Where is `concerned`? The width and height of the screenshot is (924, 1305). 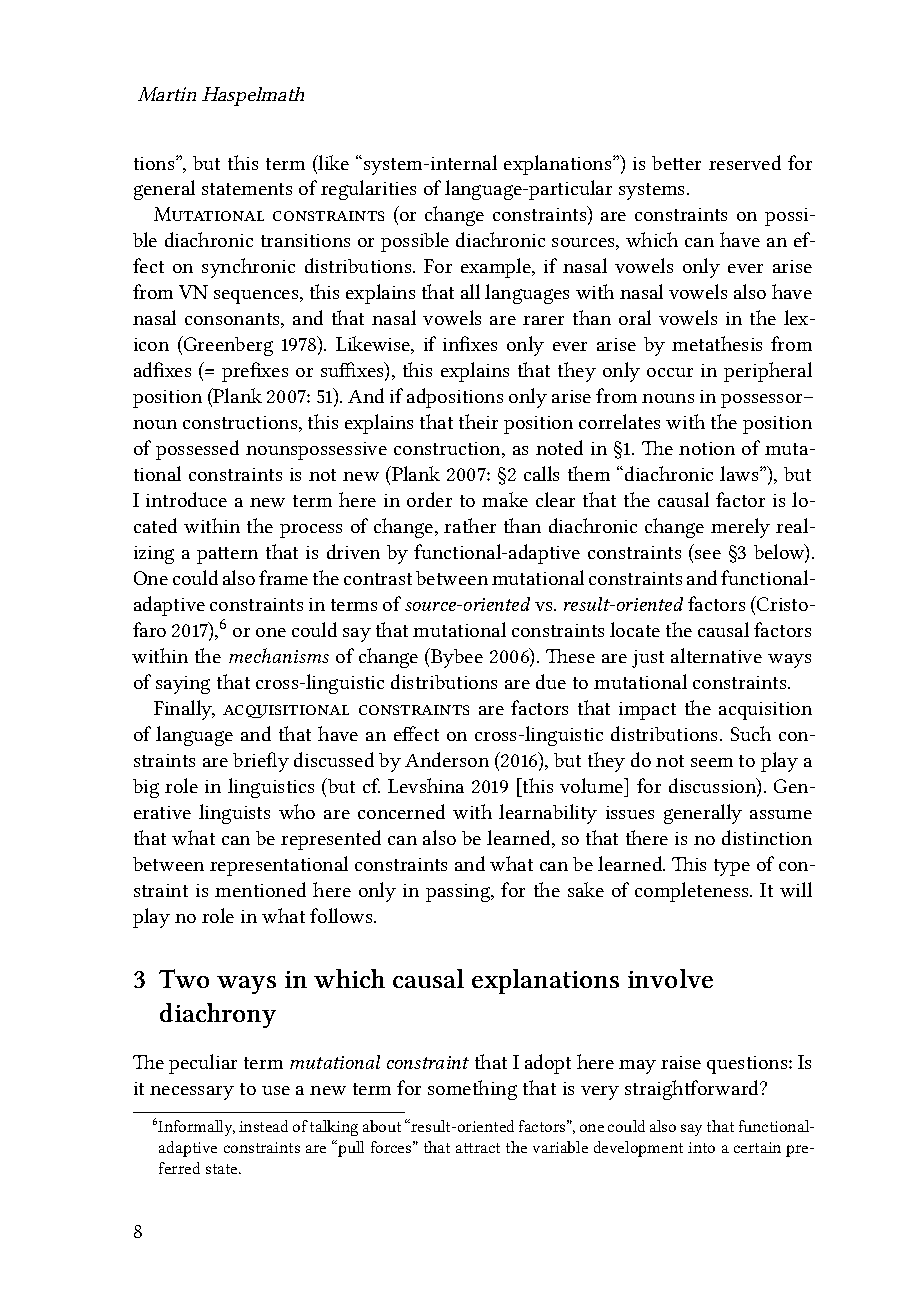 concerned is located at coordinates (401, 811).
